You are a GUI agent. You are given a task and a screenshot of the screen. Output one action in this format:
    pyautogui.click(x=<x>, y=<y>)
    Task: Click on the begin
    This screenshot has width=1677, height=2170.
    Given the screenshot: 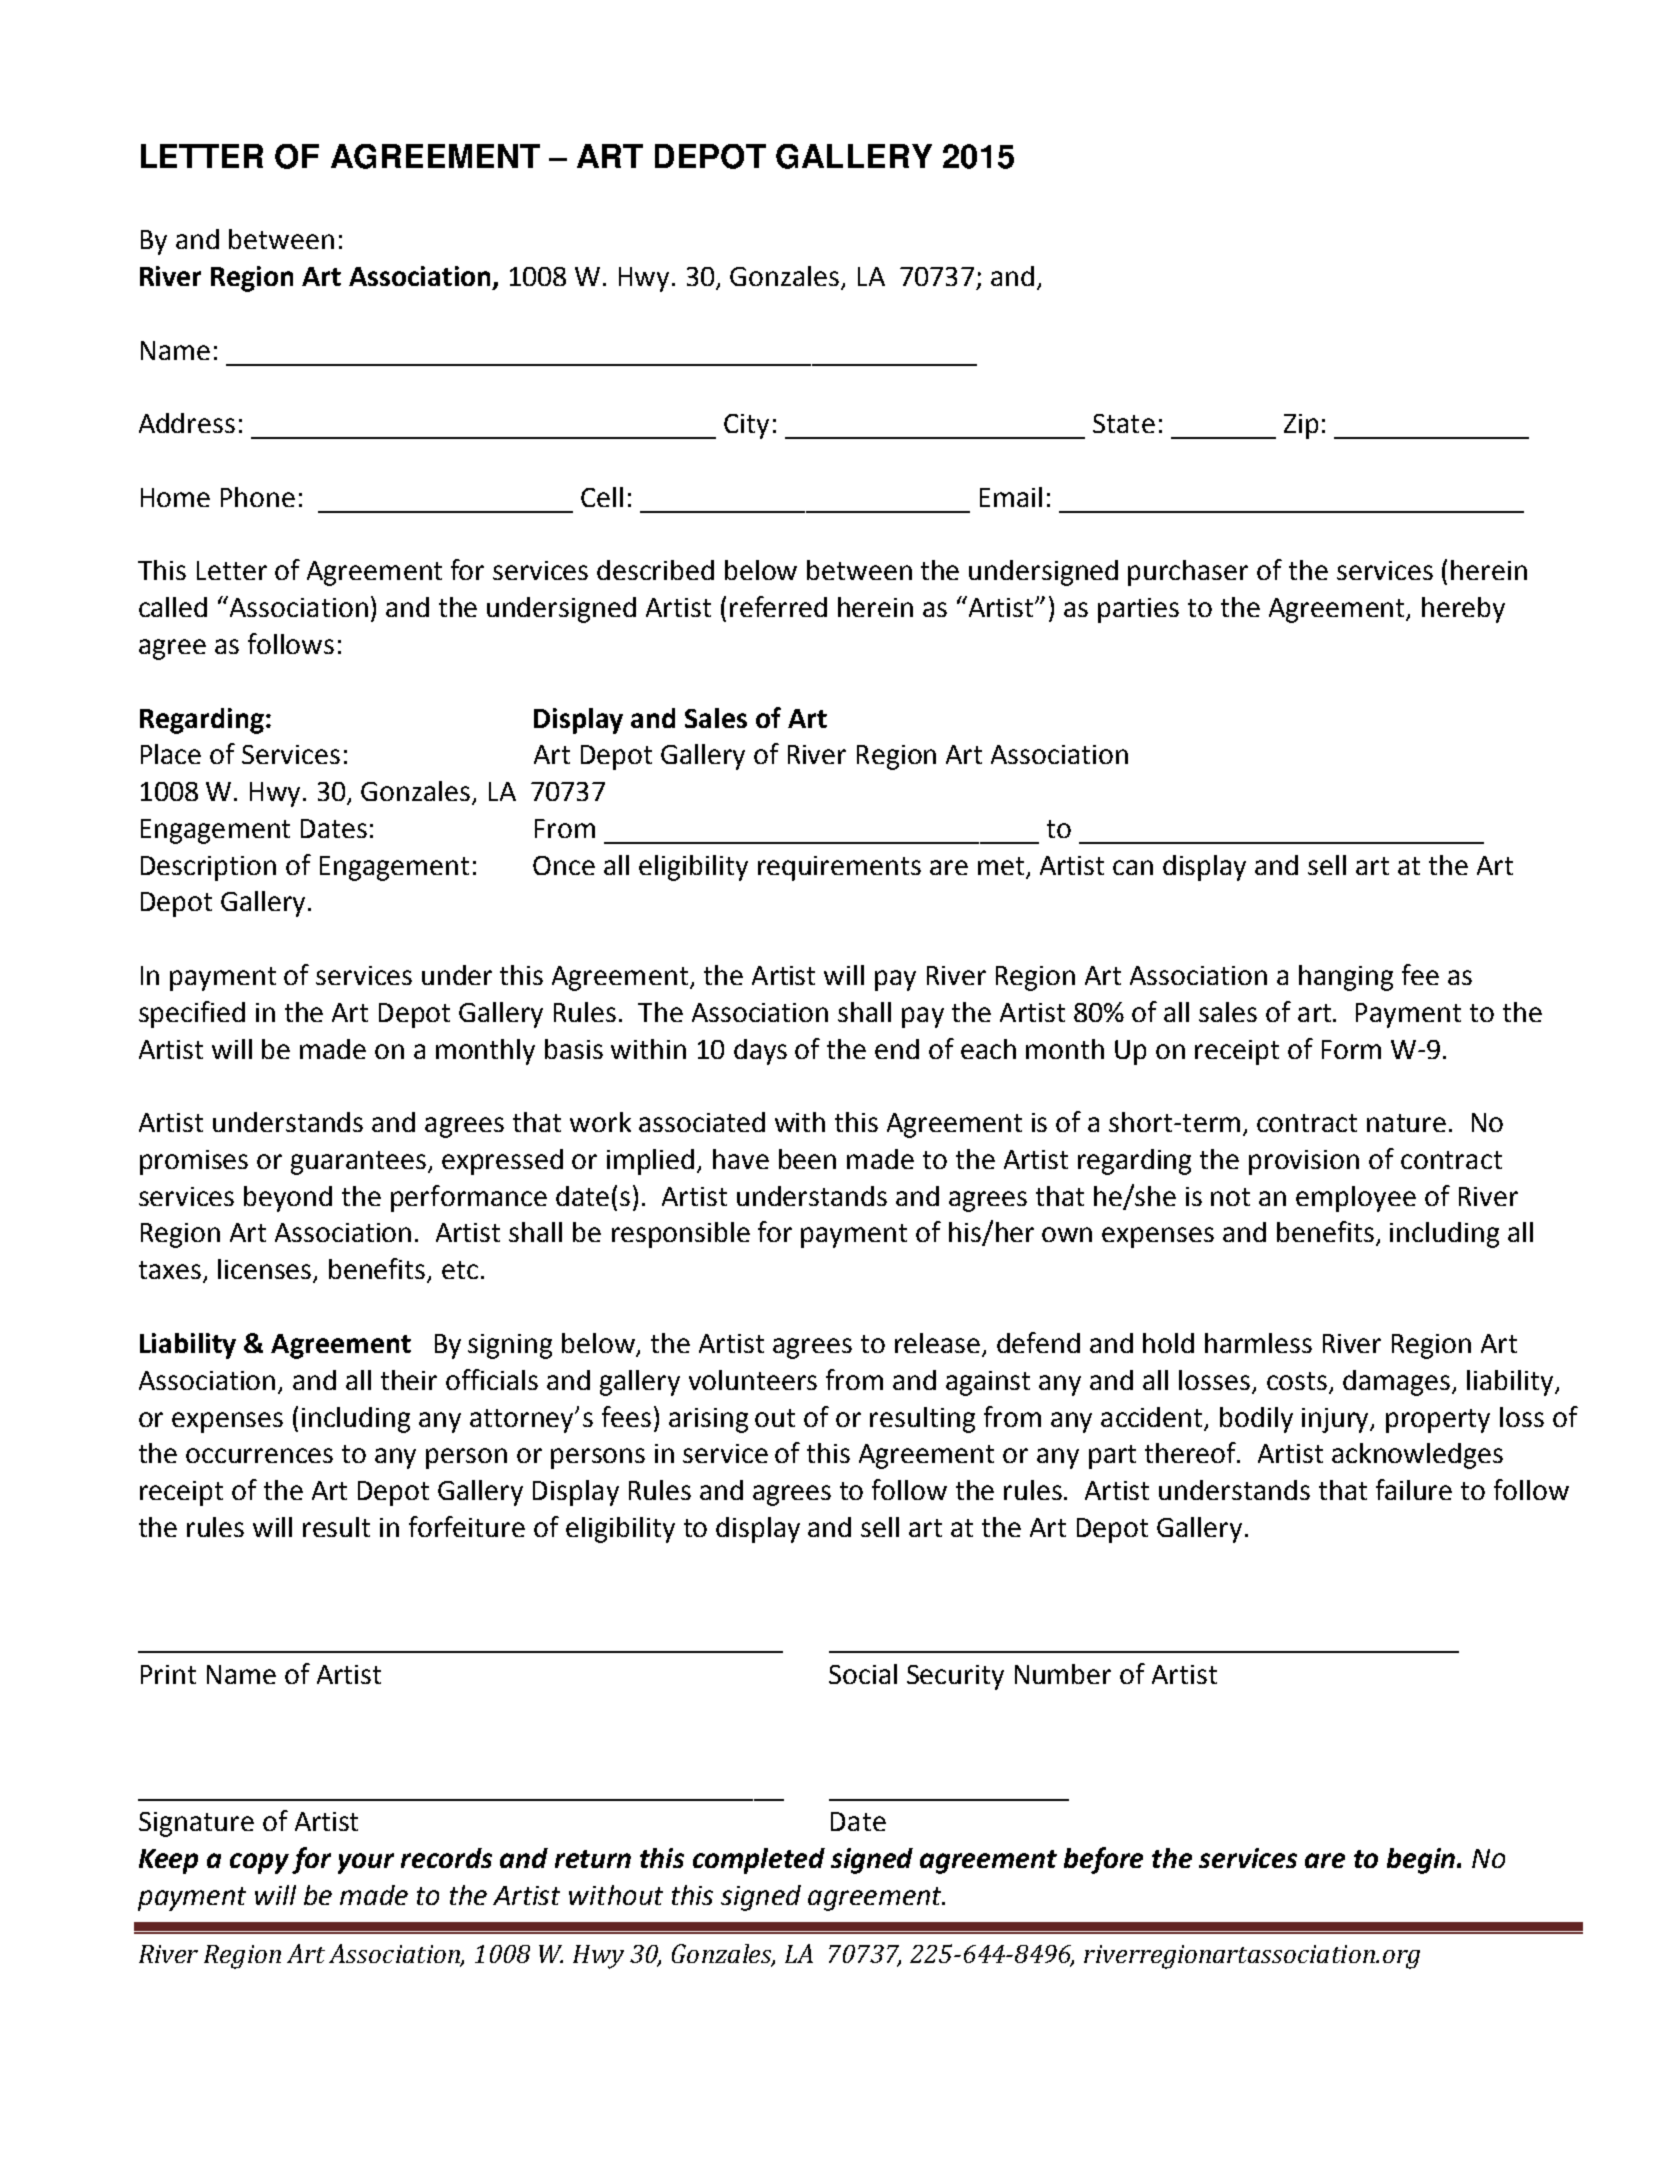 What is the action you would take?
    pyautogui.click(x=1421, y=1861)
